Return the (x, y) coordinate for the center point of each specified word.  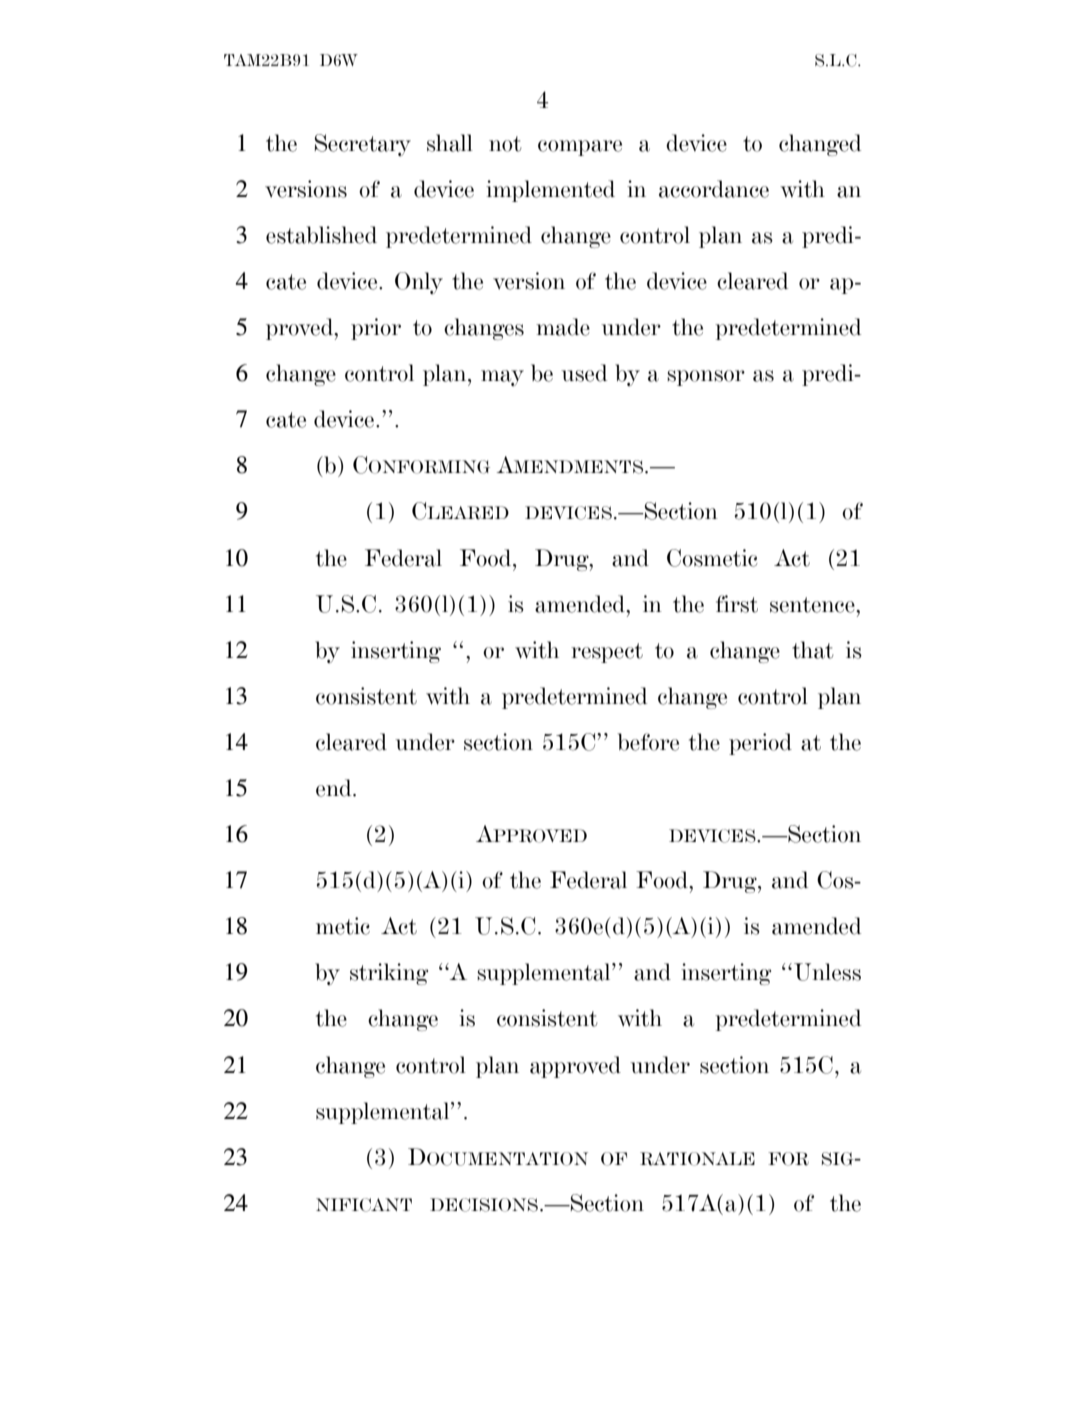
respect (607, 653)
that (812, 650)
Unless (827, 972)
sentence (813, 605)
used (584, 373)
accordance (714, 189)
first (737, 604)
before (648, 742)
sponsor (706, 378)
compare (580, 148)
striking (389, 974)
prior (376, 329)
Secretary (362, 145)
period (760, 744)
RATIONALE (697, 1159)
